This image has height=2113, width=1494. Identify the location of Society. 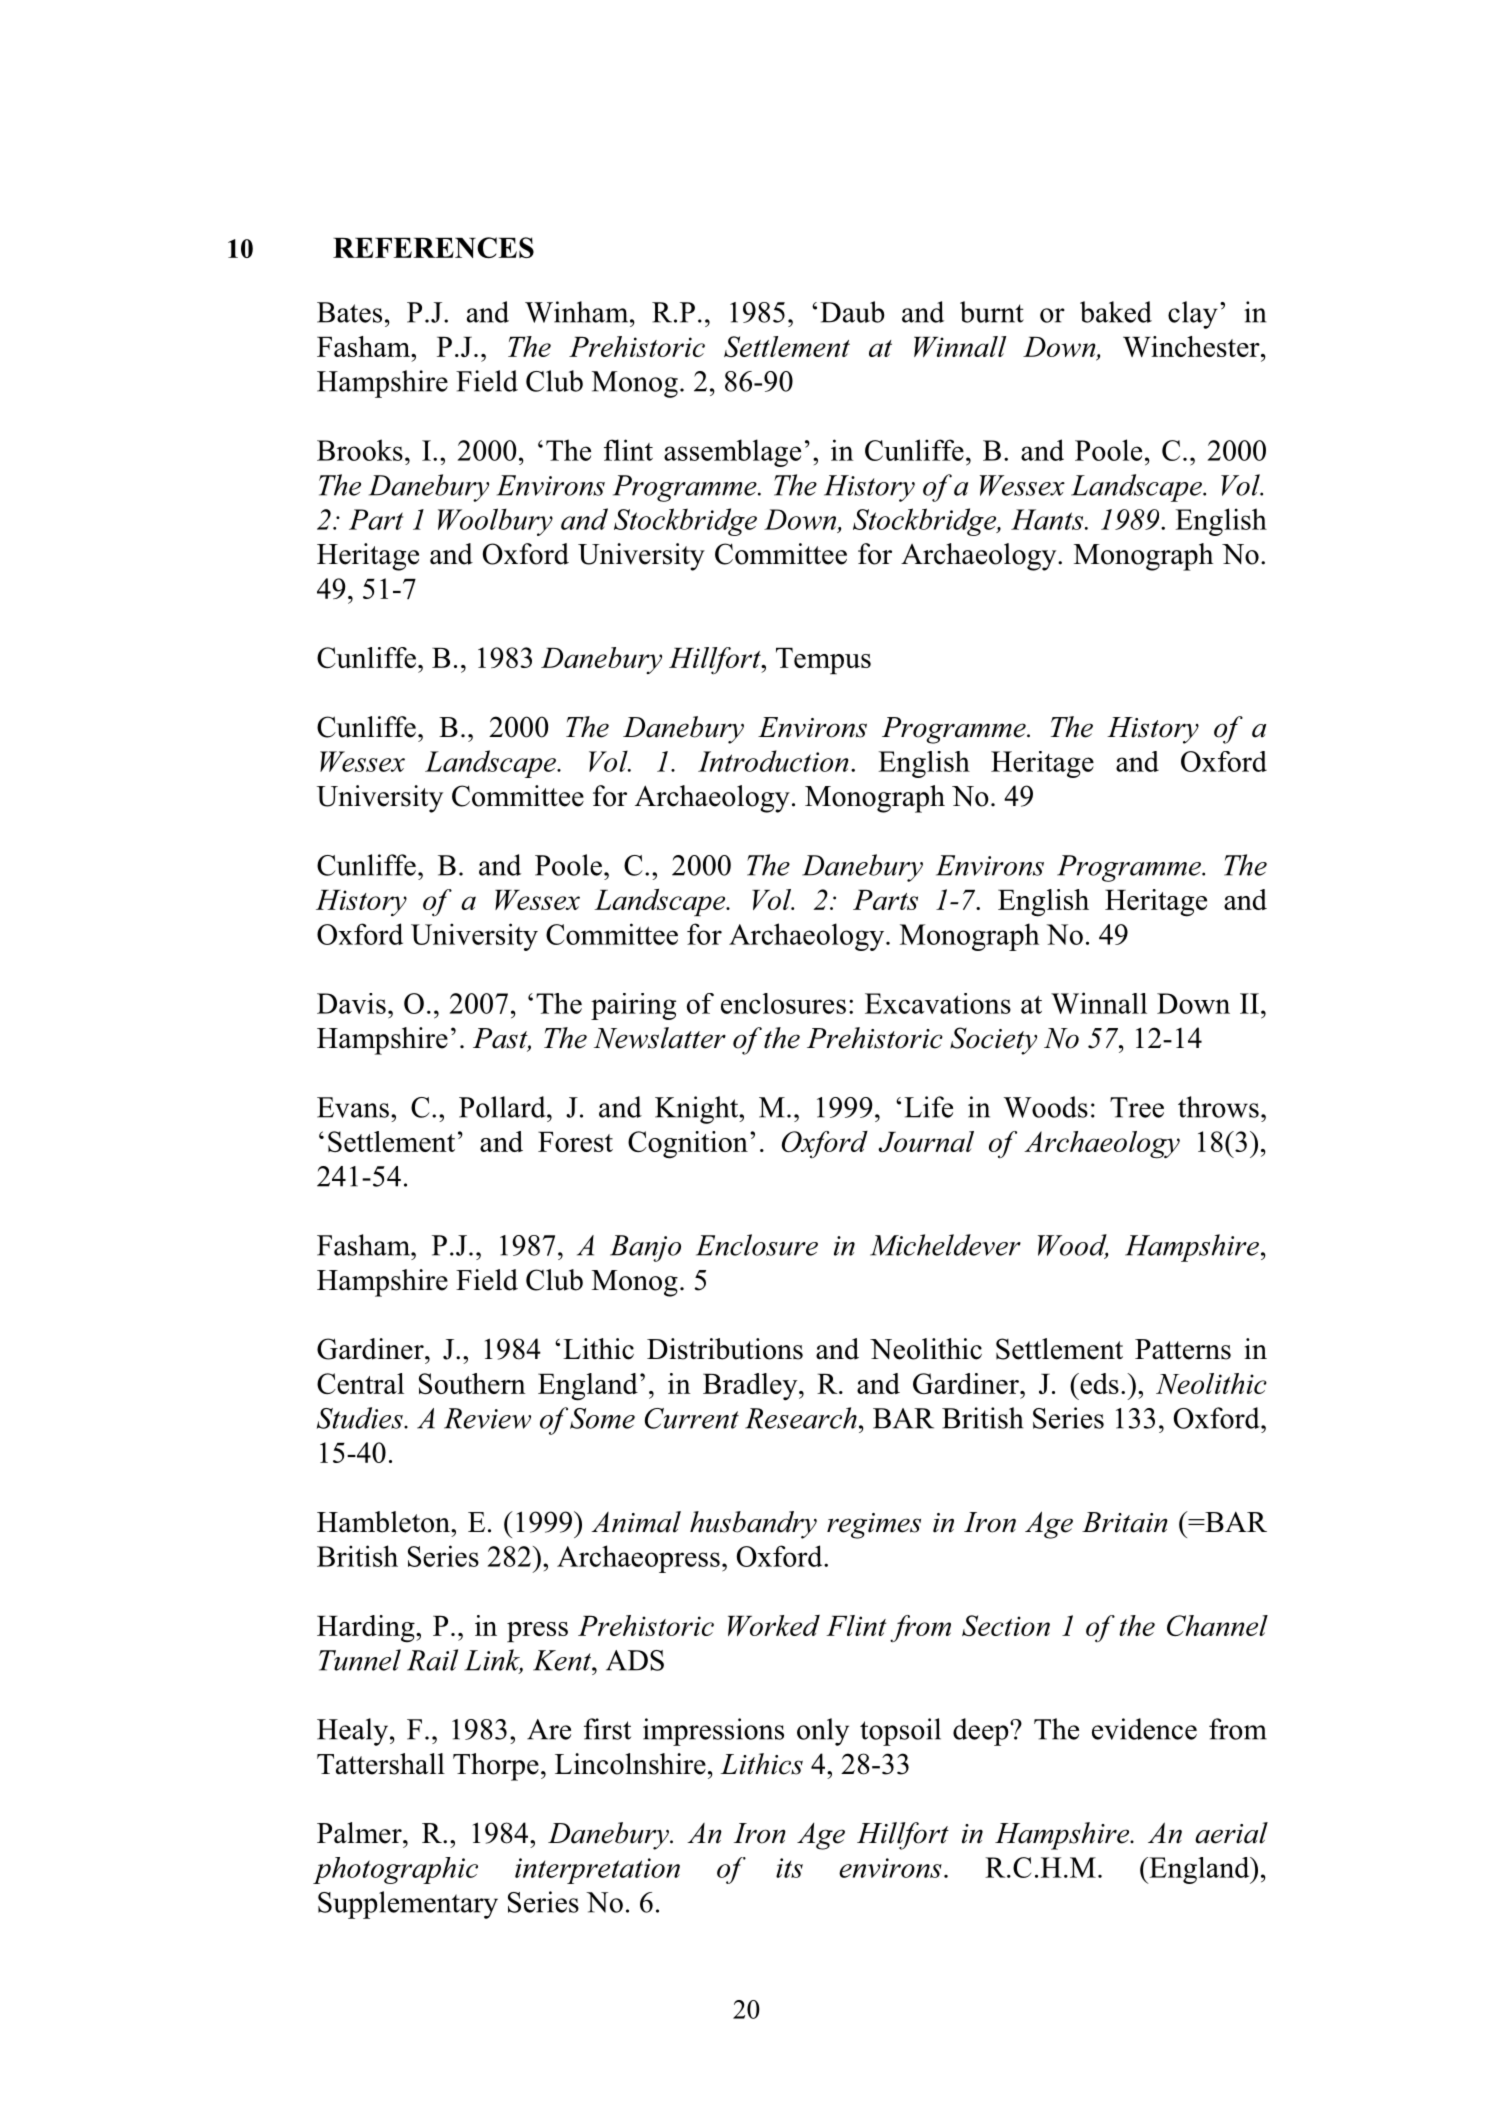
(993, 1041).
